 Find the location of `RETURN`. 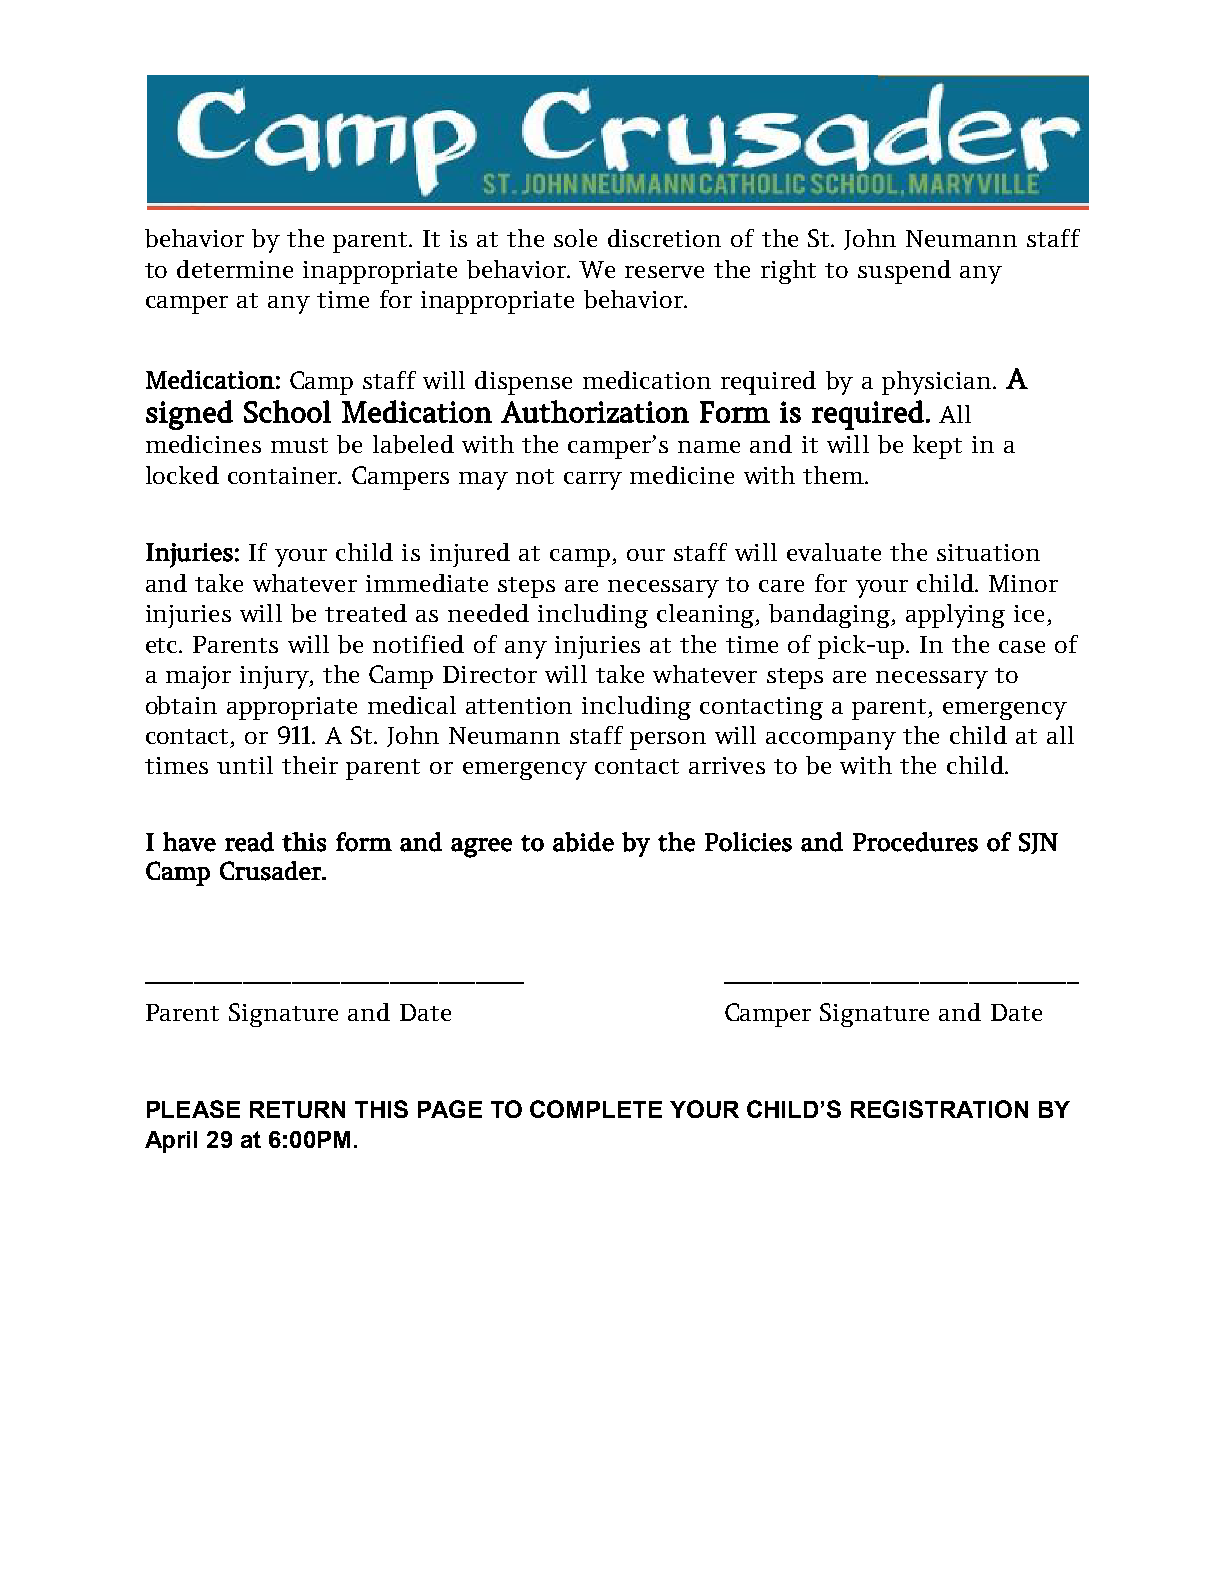

RETURN is located at coordinates (297, 1109).
